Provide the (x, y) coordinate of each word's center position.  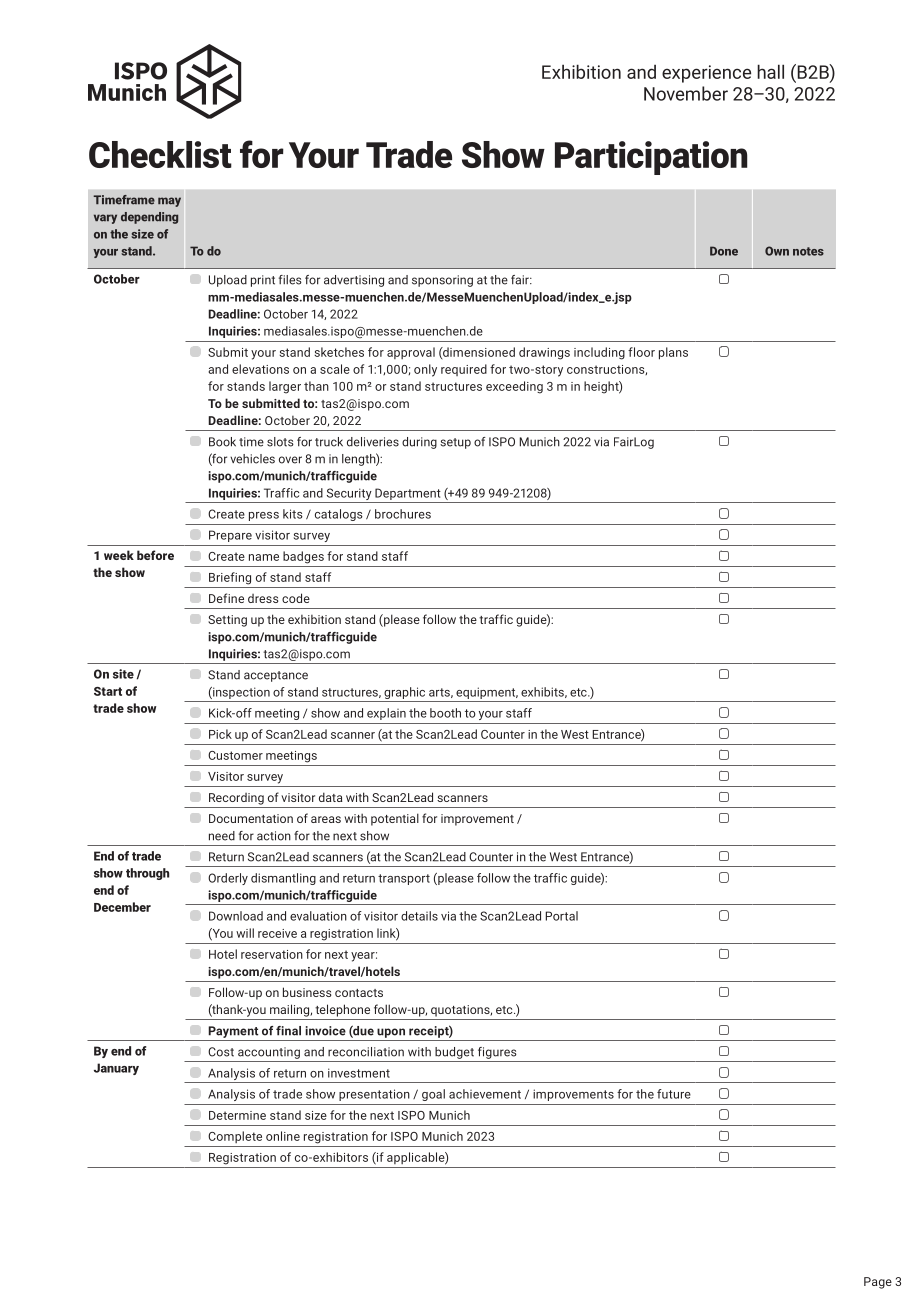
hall (770, 71)
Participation (651, 158)
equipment (487, 693)
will (245, 933)
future (674, 1094)
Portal (561, 916)
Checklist (160, 154)
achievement (485, 1094)
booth (445, 713)
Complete (235, 1137)
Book (222, 442)
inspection (240, 693)
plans (673, 353)
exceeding (514, 387)
